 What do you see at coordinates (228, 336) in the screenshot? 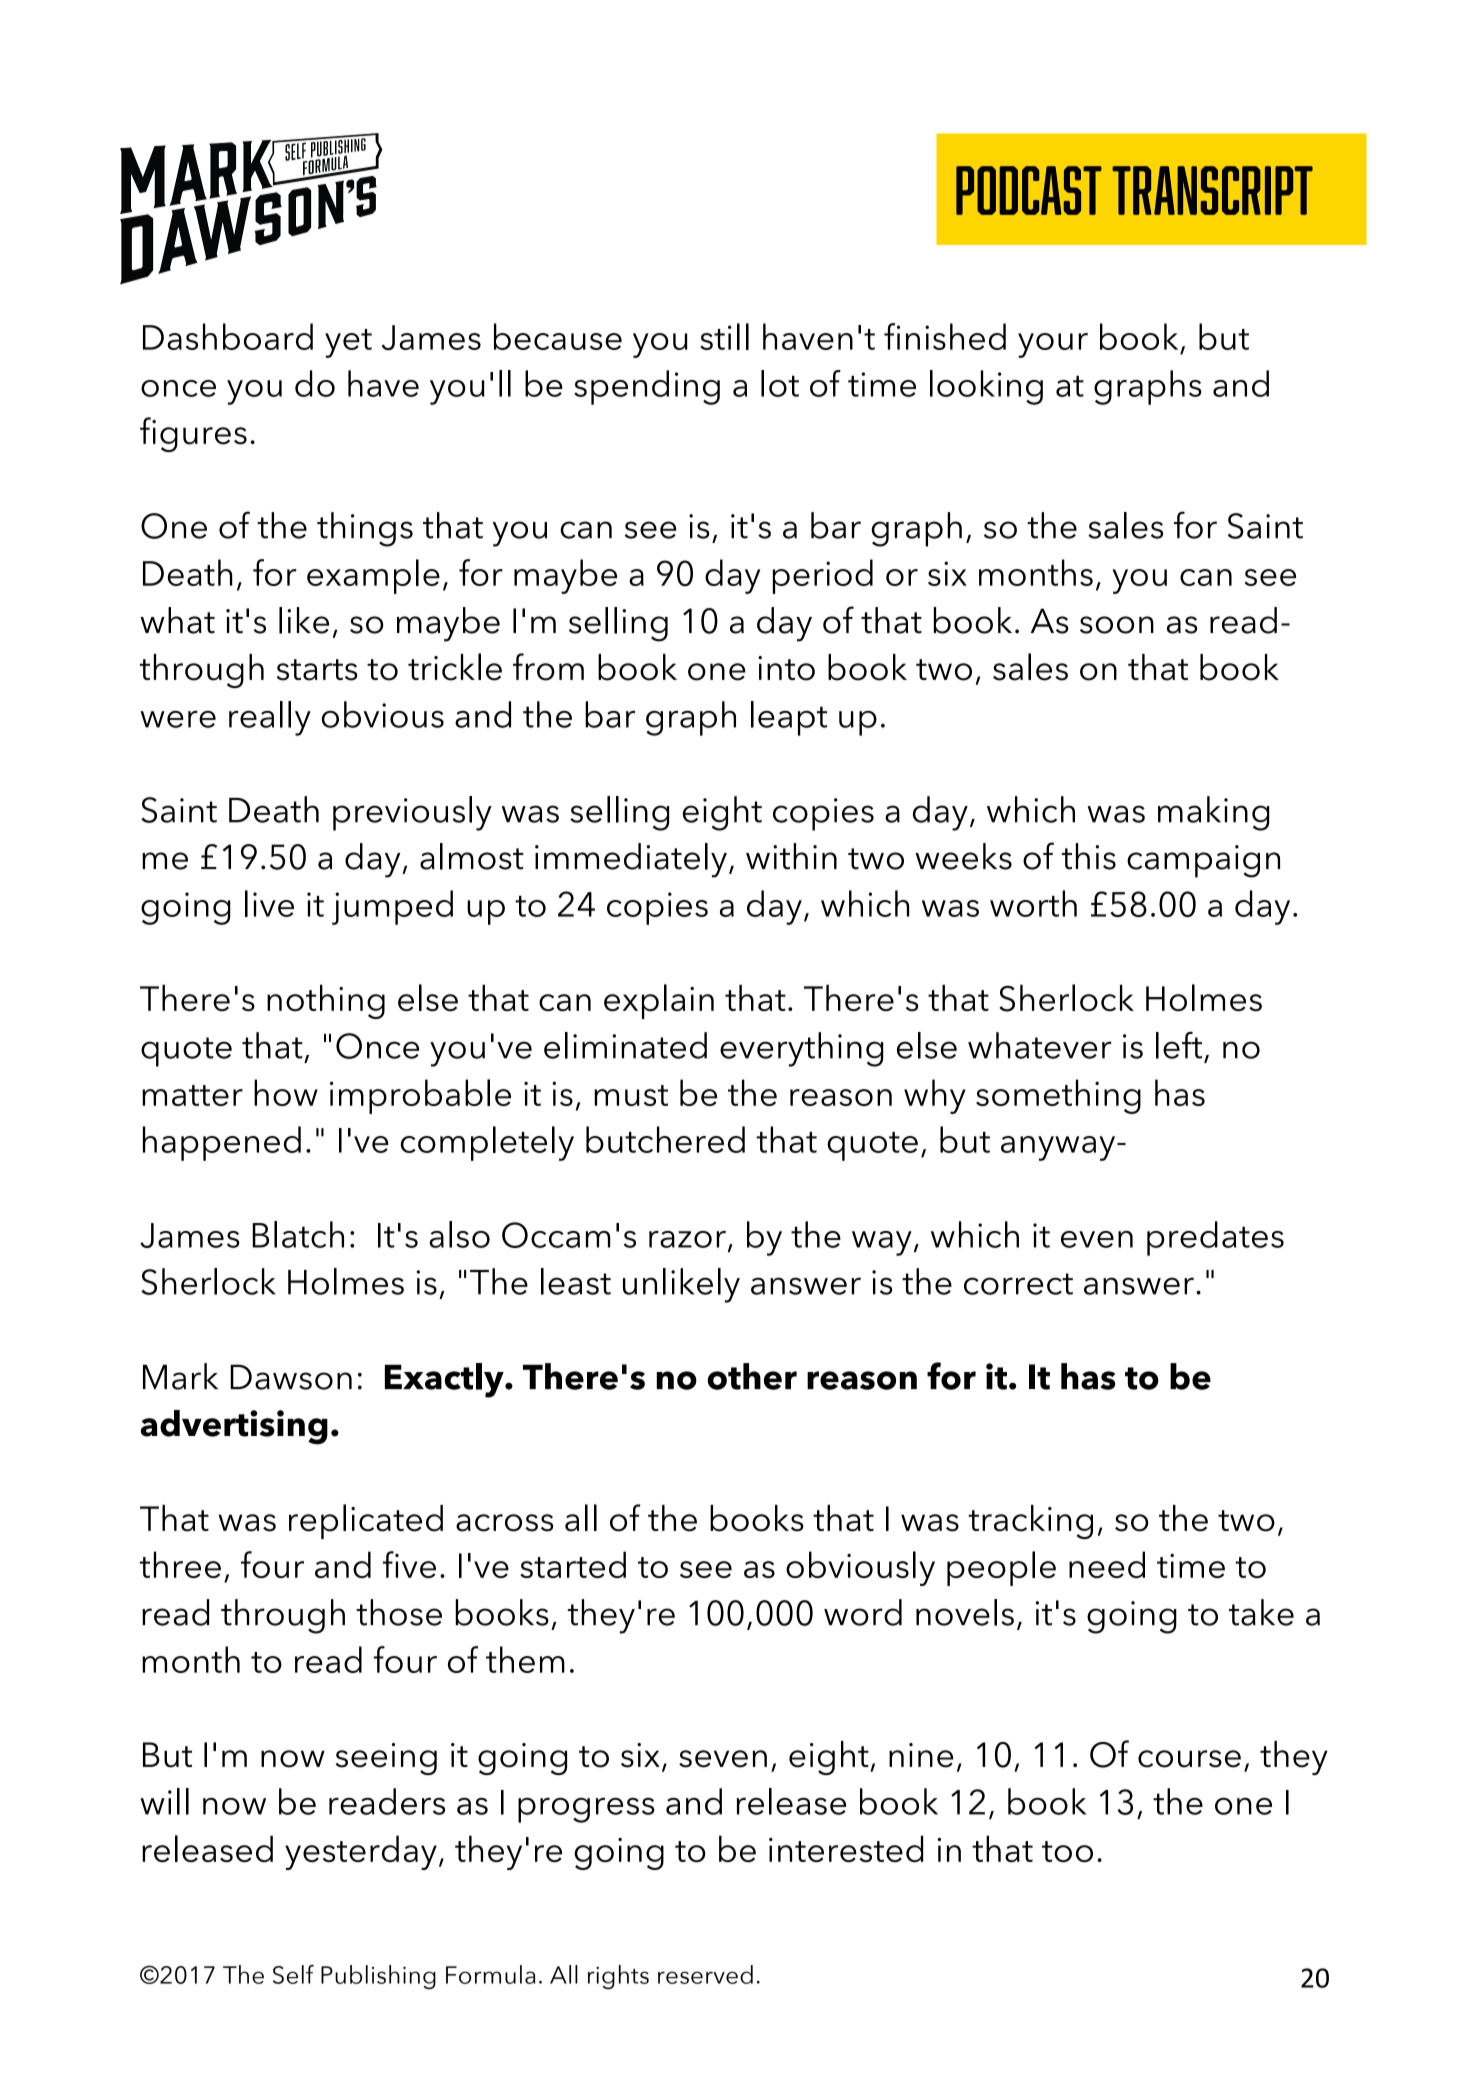
I see `Dashboard` at bounding box center [228, 336].
